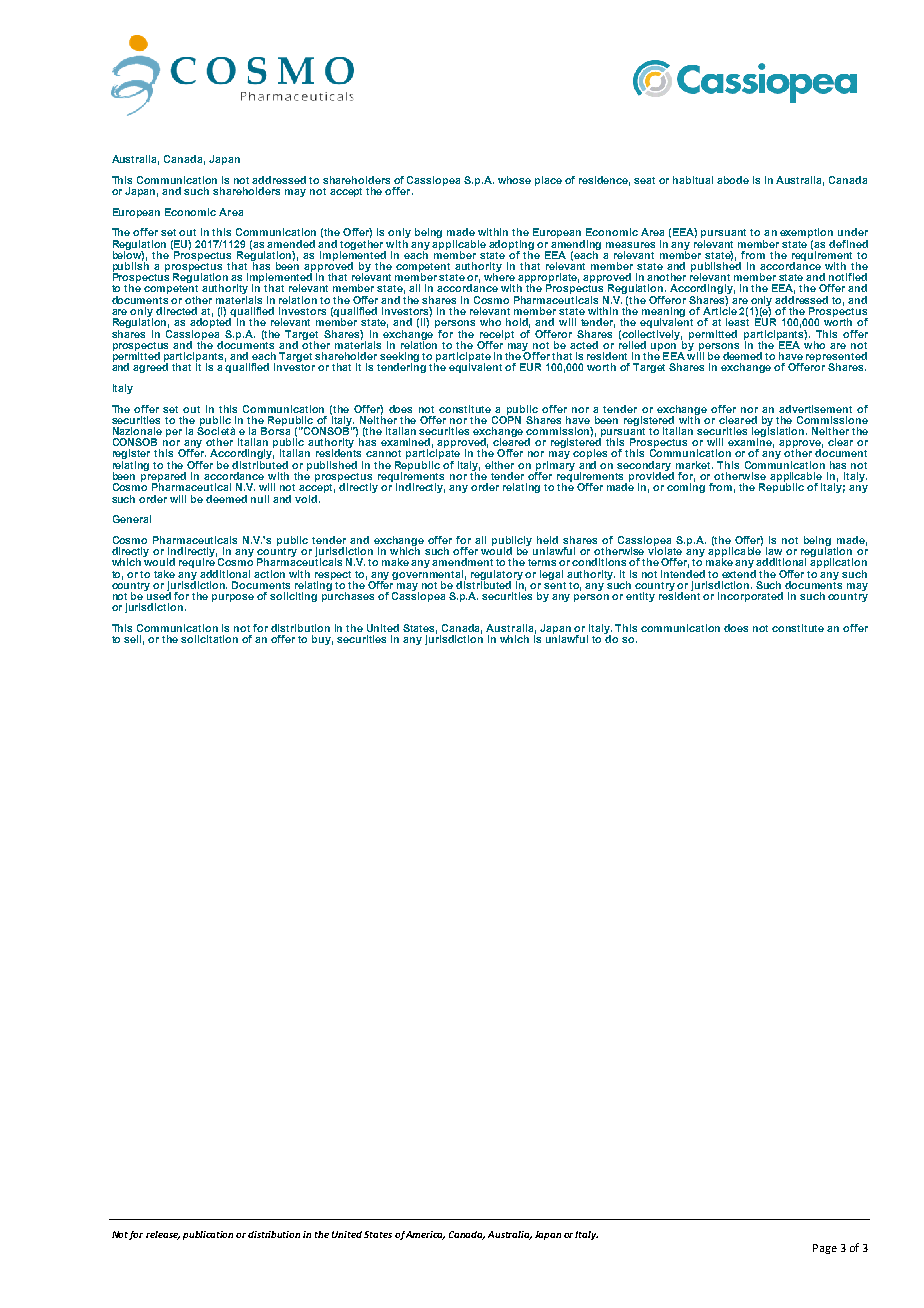  What do you see at coordinates (291, 244) in the screenshot?
I see `amended` at bounding box center [291, 244].
